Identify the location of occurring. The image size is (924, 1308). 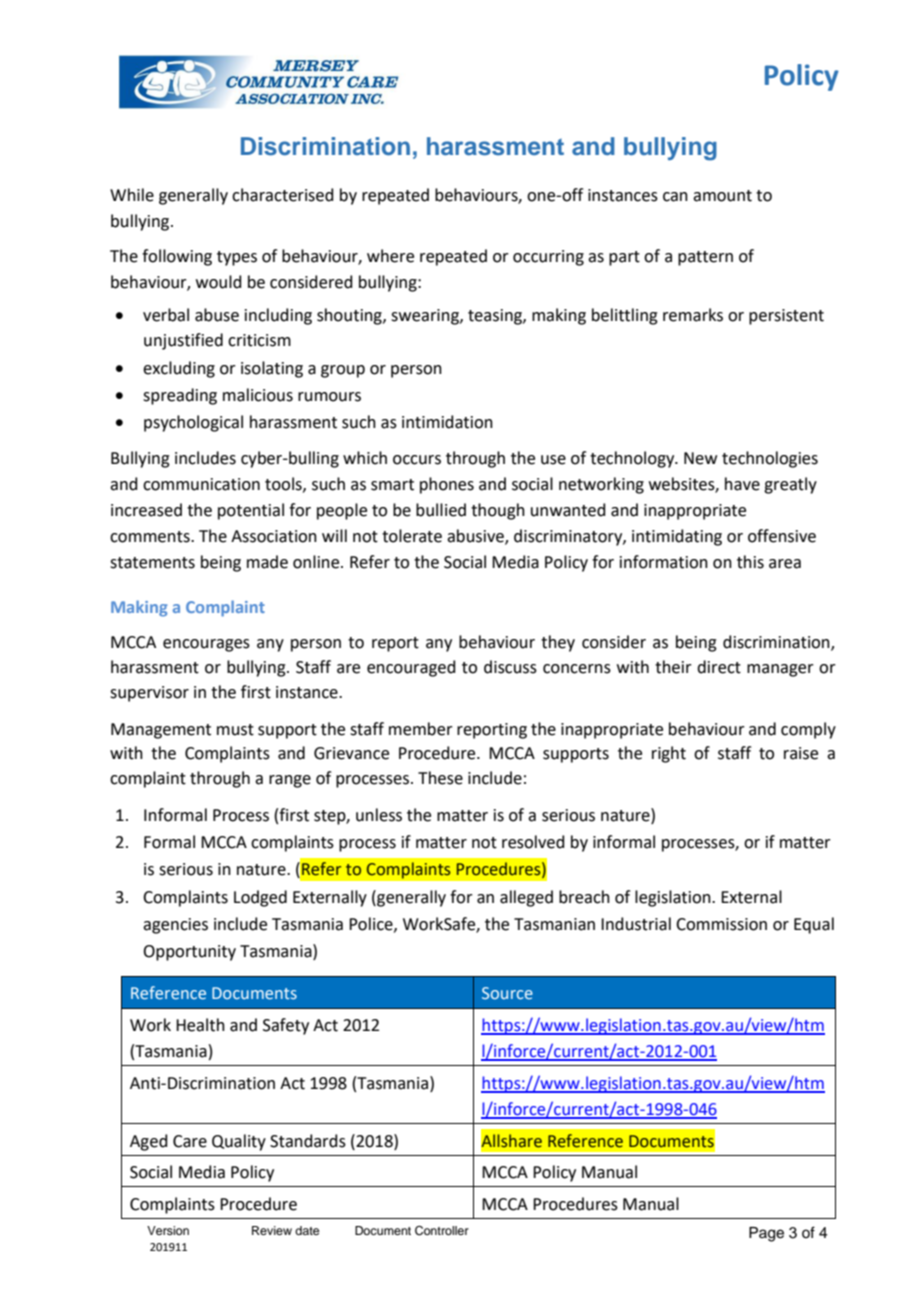
(548, 258).
